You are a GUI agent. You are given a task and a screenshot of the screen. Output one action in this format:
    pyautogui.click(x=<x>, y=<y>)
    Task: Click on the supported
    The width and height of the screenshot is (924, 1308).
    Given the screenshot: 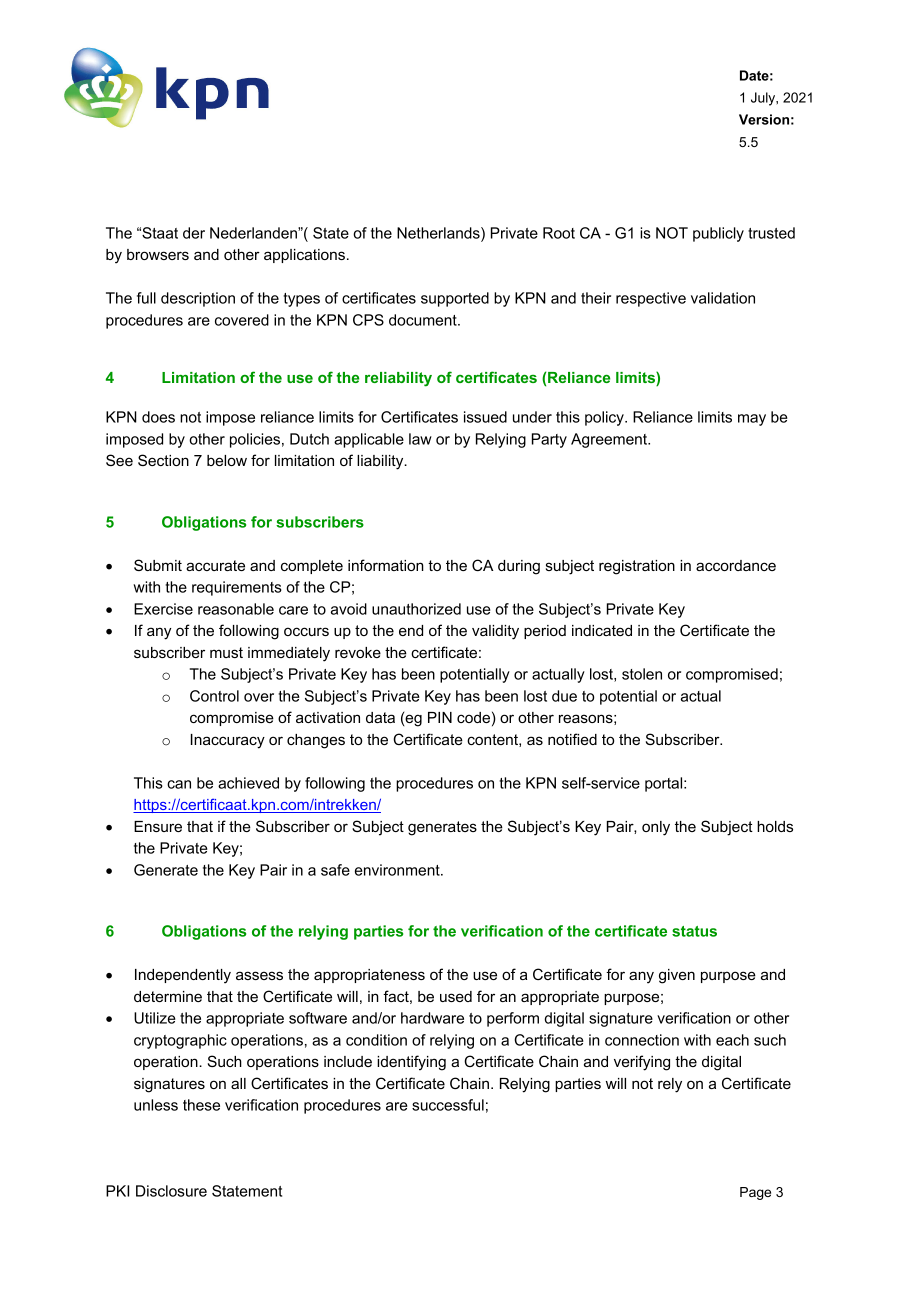 What is the action you would take?
    pyautogui.click(x=455, y=299)
